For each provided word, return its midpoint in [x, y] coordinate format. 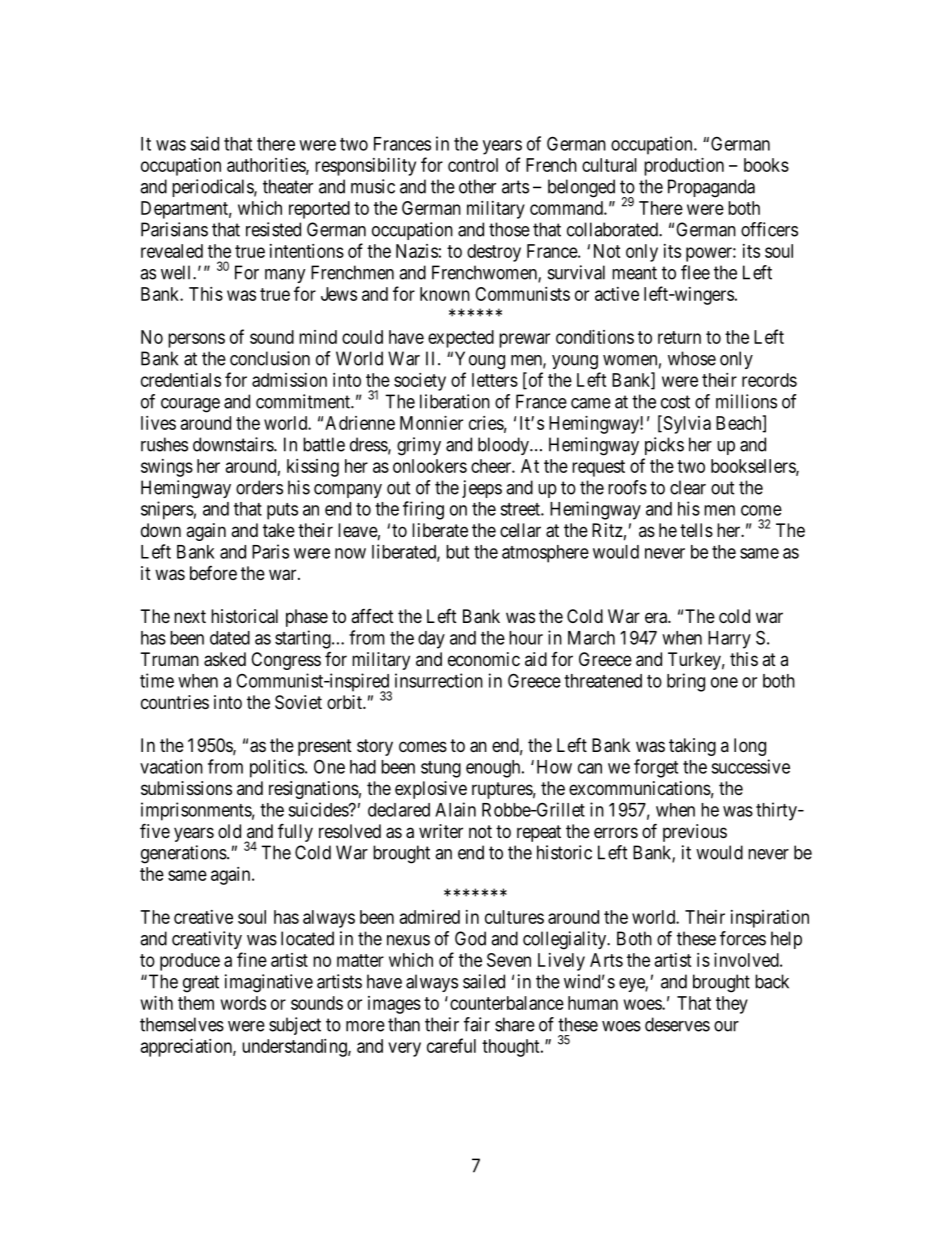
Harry [729, 640]
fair [477, 1024]
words [243, 1003]
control [473, 165]
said [204, 143]
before [213, 573]
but [457, 552]
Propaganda [711, 188]
